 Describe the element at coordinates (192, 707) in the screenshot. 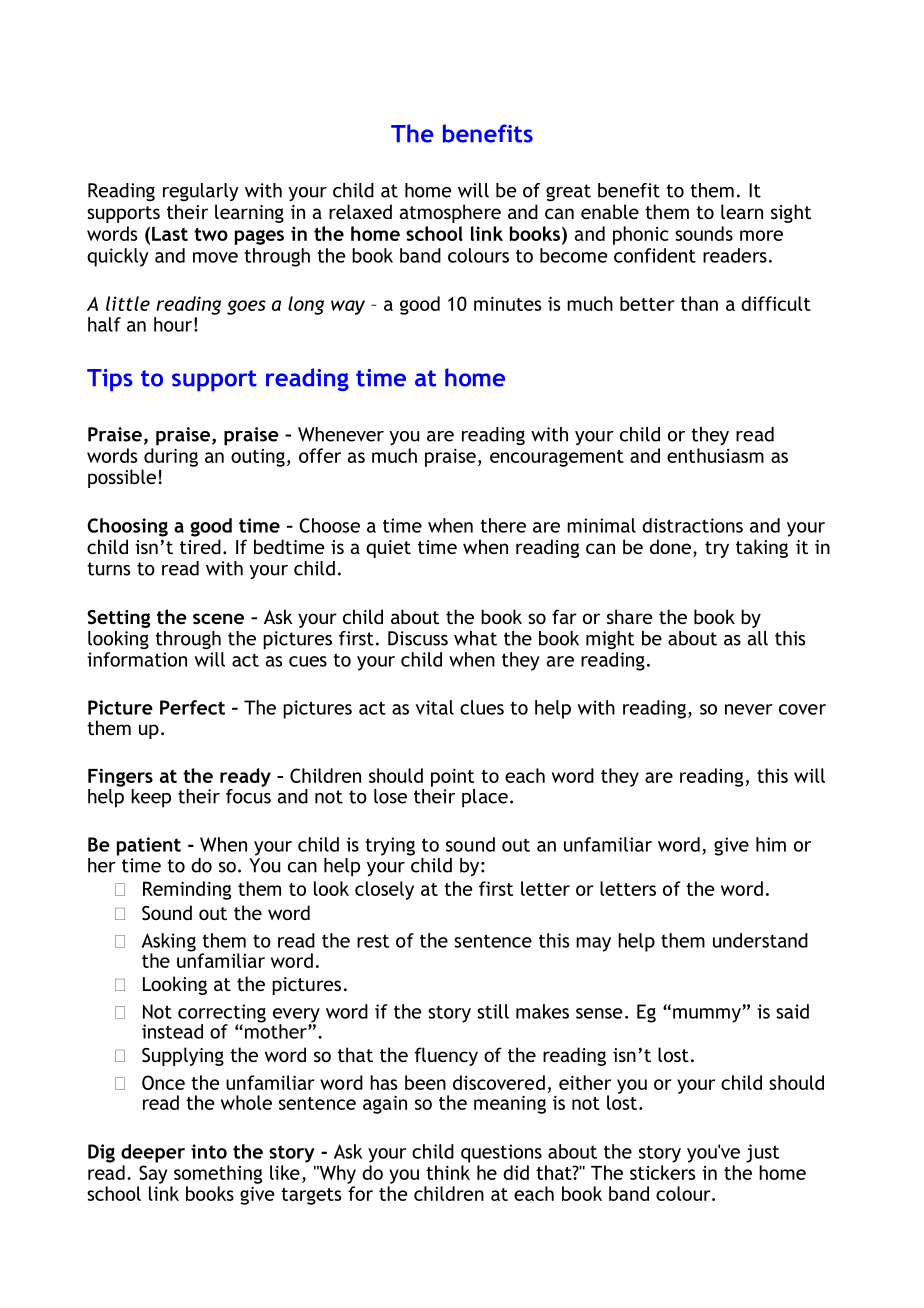

I see `Perfect` at that location.
